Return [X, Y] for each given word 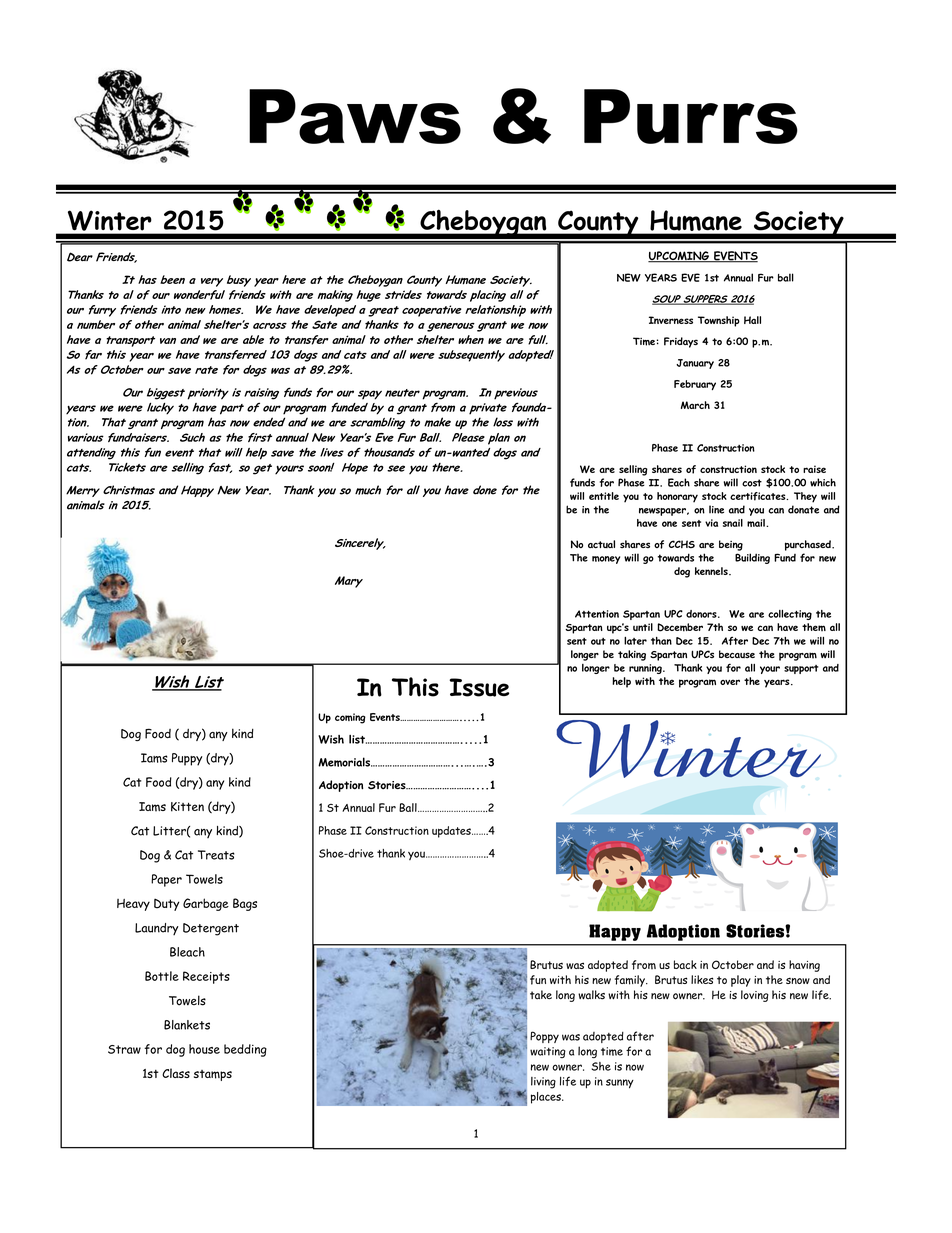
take [541, 995]
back [685, 964]
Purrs [691, 116]
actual [601, 544]
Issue [479, 687]
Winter [109, 221]
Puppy [187, 759]
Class [176, 1073]
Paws [355, 116]
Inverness [671, 320]
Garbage [206, 904]
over [730, 682]
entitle [604, 496]
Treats [216, 855]
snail [733, 523]
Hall [752, 320]
